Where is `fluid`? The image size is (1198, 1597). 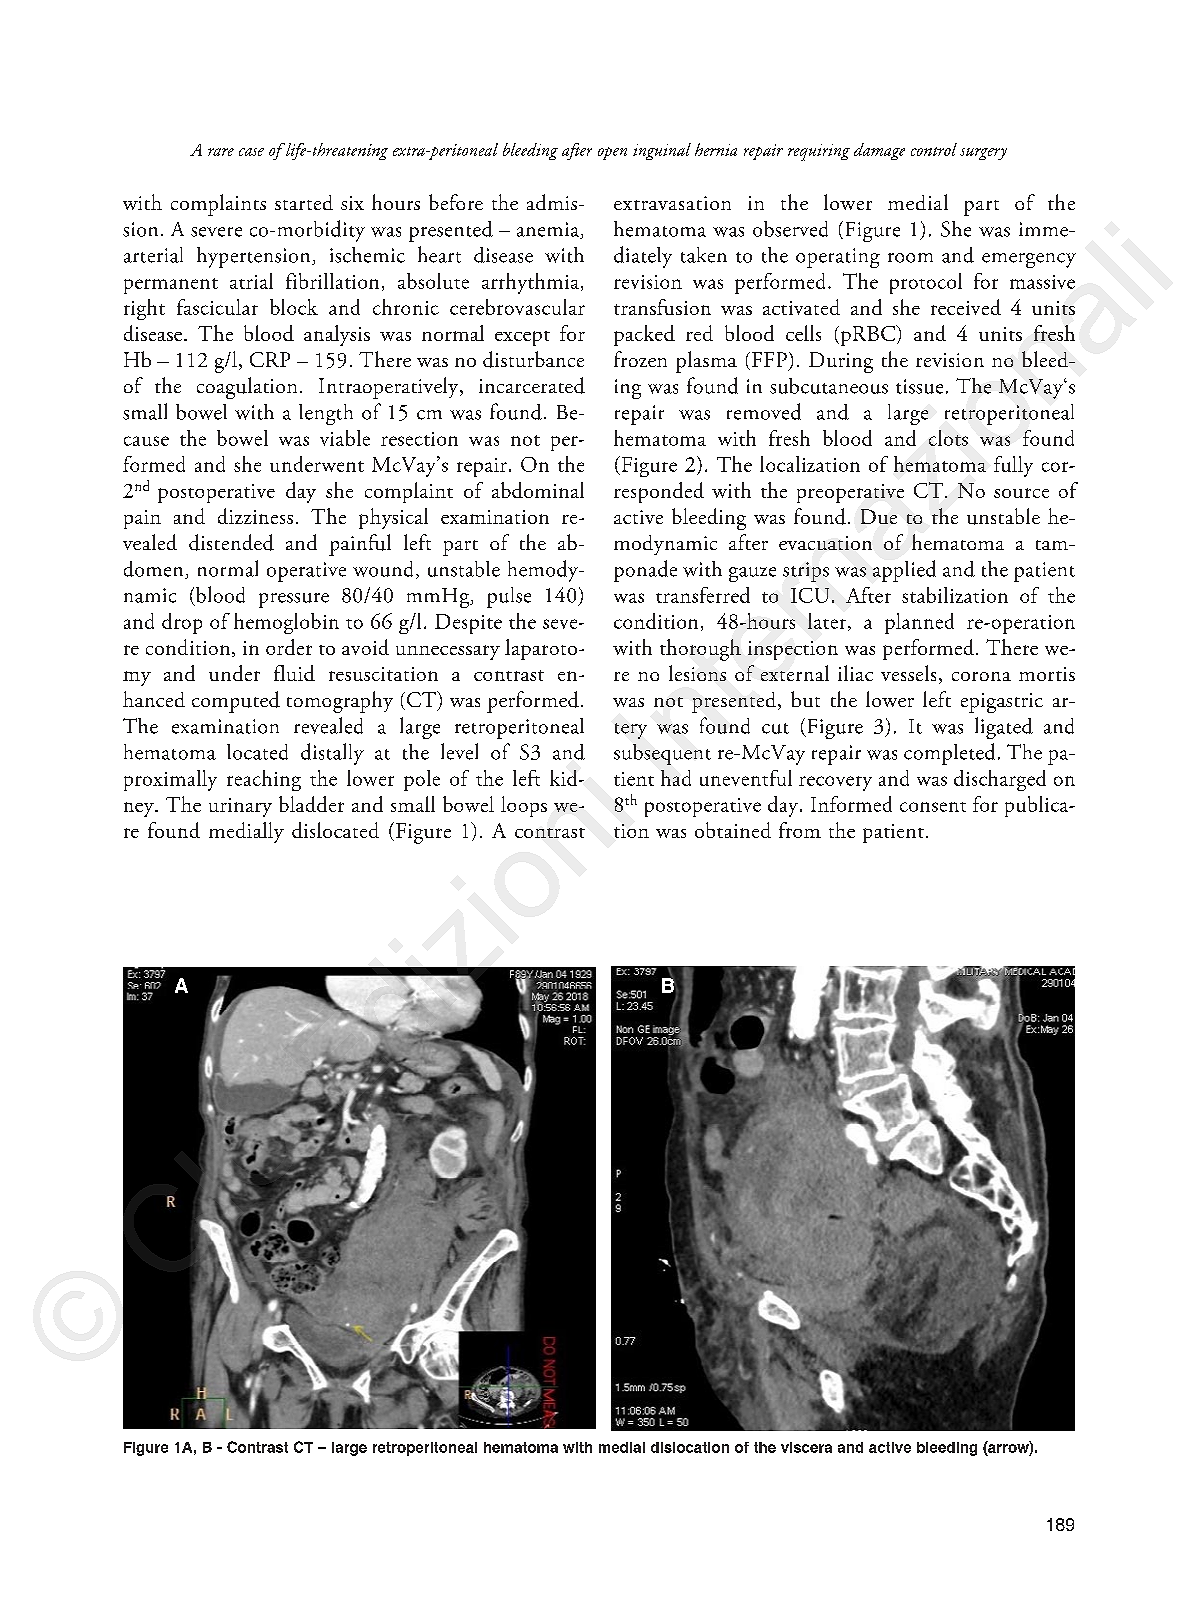 fluid is located at coordinates (294, 673).
